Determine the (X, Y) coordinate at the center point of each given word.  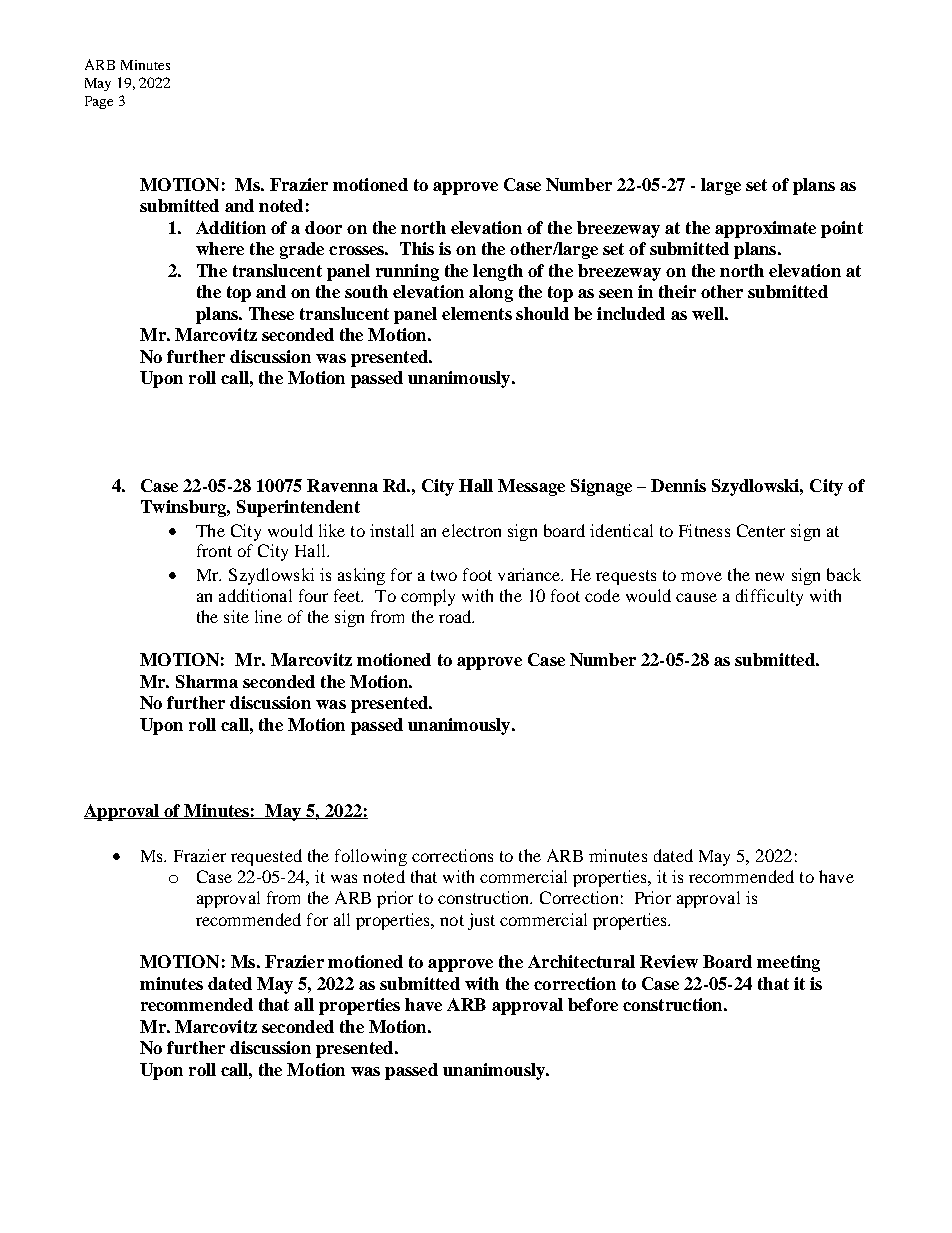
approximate (765, 229)
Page (99, 102)
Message (531, 487)
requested (266, 857)
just (481, 921)
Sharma (207, 681)
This (417, 248)
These (271, 313)
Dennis (678, 485)
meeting (788, 963)
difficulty (769, 597)
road (456, 616)
